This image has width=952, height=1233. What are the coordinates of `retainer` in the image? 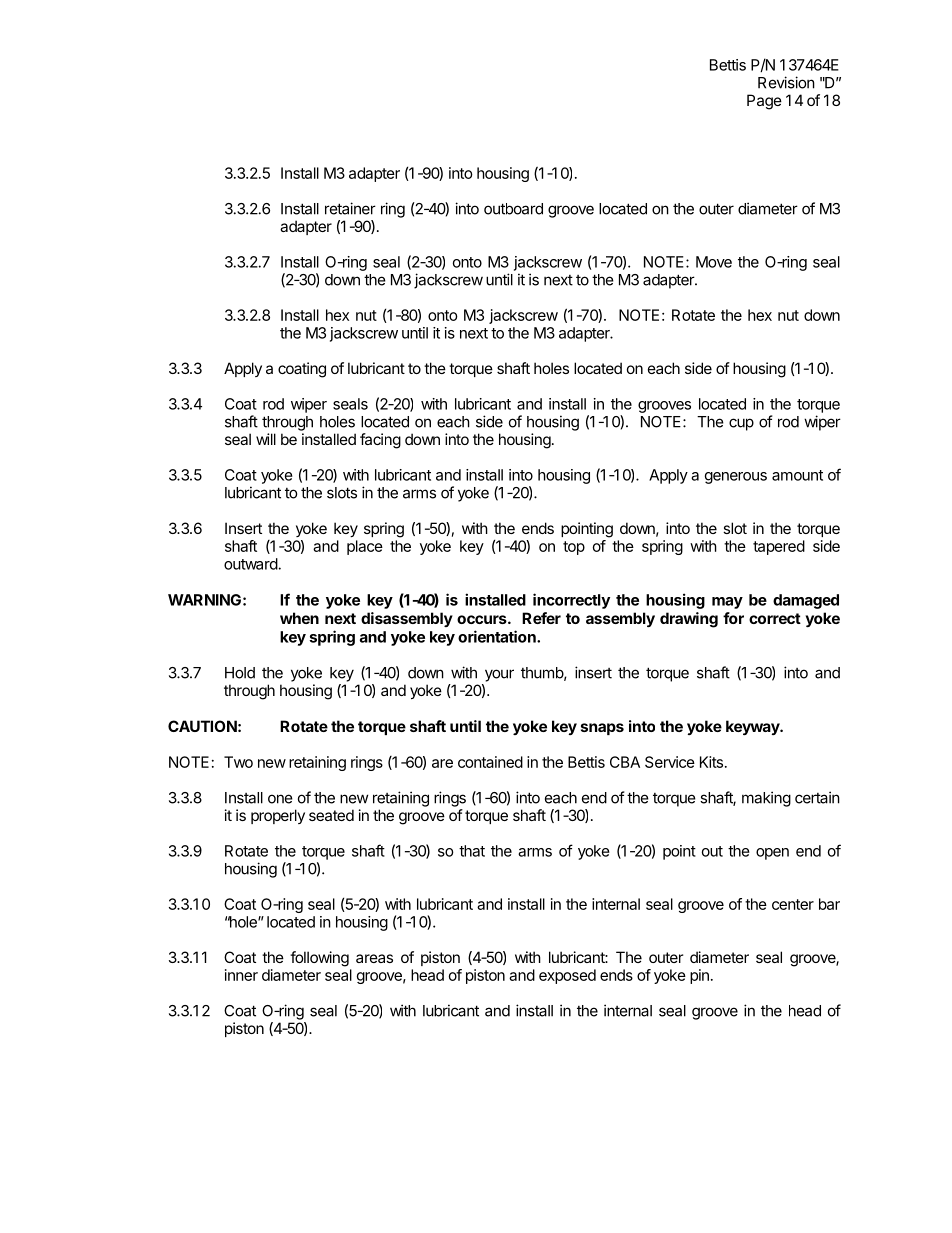 It's located at (350, 208).
